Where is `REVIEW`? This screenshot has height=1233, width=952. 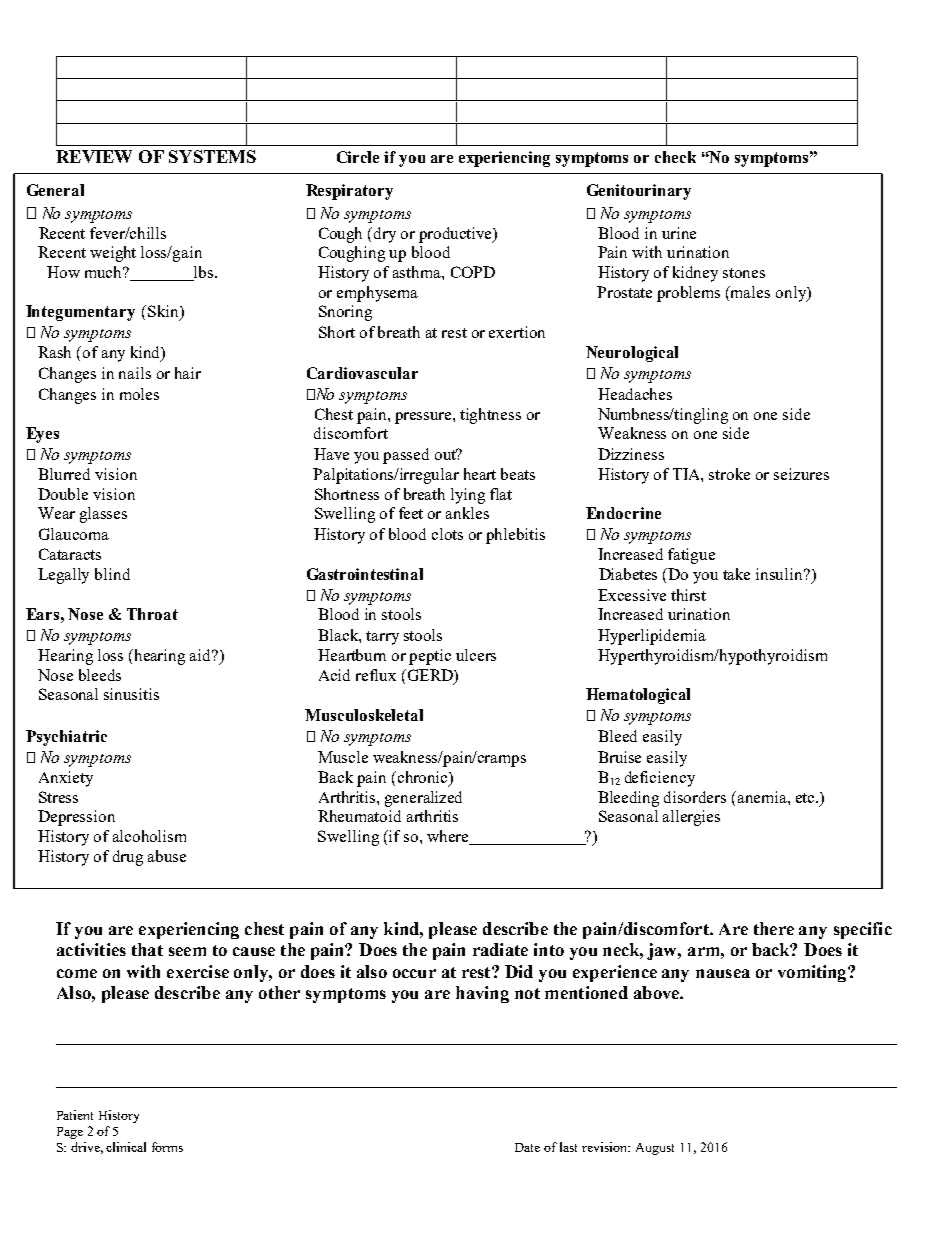
REVIEW is located at coordinates (94, 156).
